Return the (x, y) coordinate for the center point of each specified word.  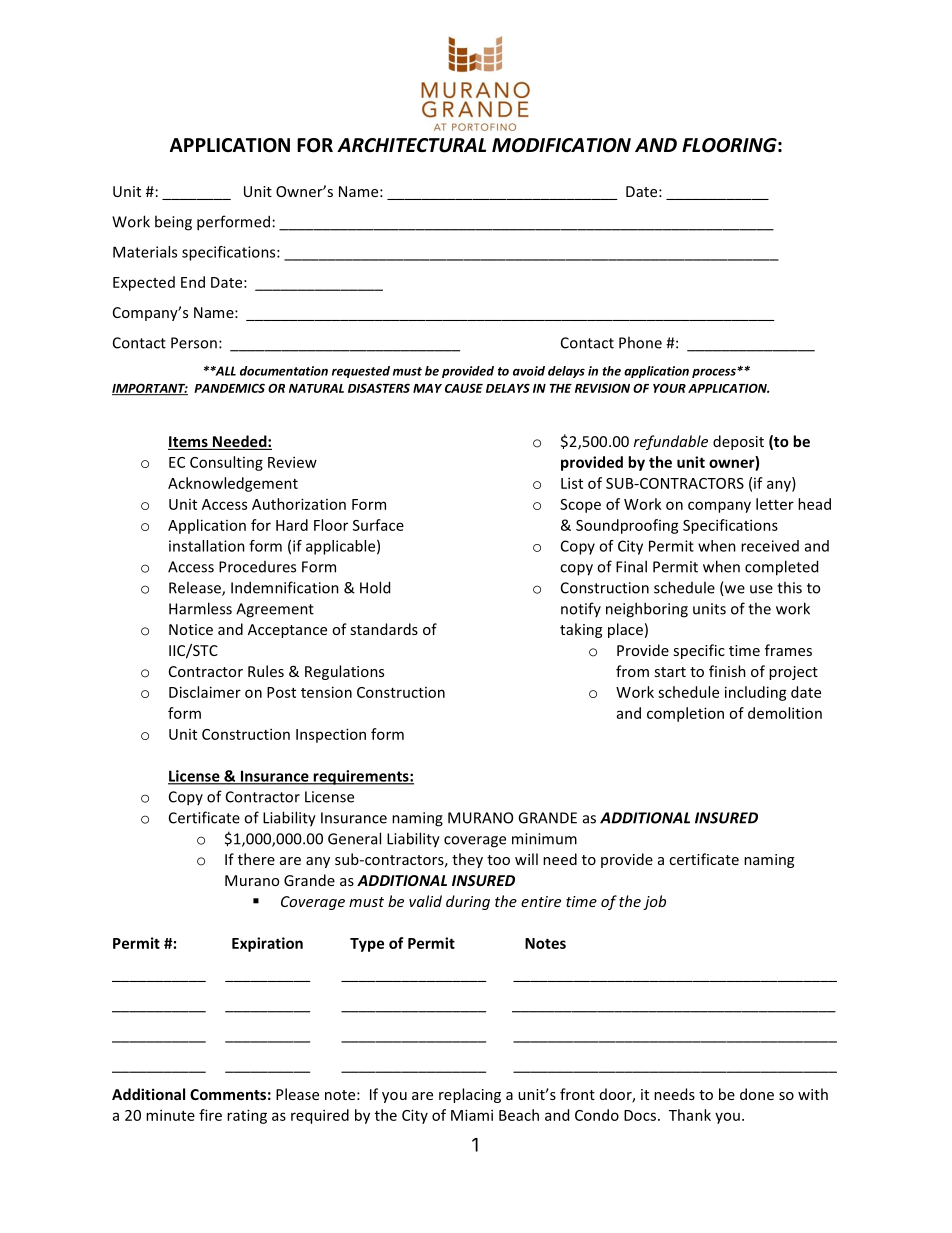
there (256, 859)
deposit (738, 442)
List (572, 483)
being (173, 223)
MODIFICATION (561, 145)
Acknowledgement (233, 484)
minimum (544, 839)
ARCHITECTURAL (411, 145)
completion (685, 714)
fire (210, 1115)
